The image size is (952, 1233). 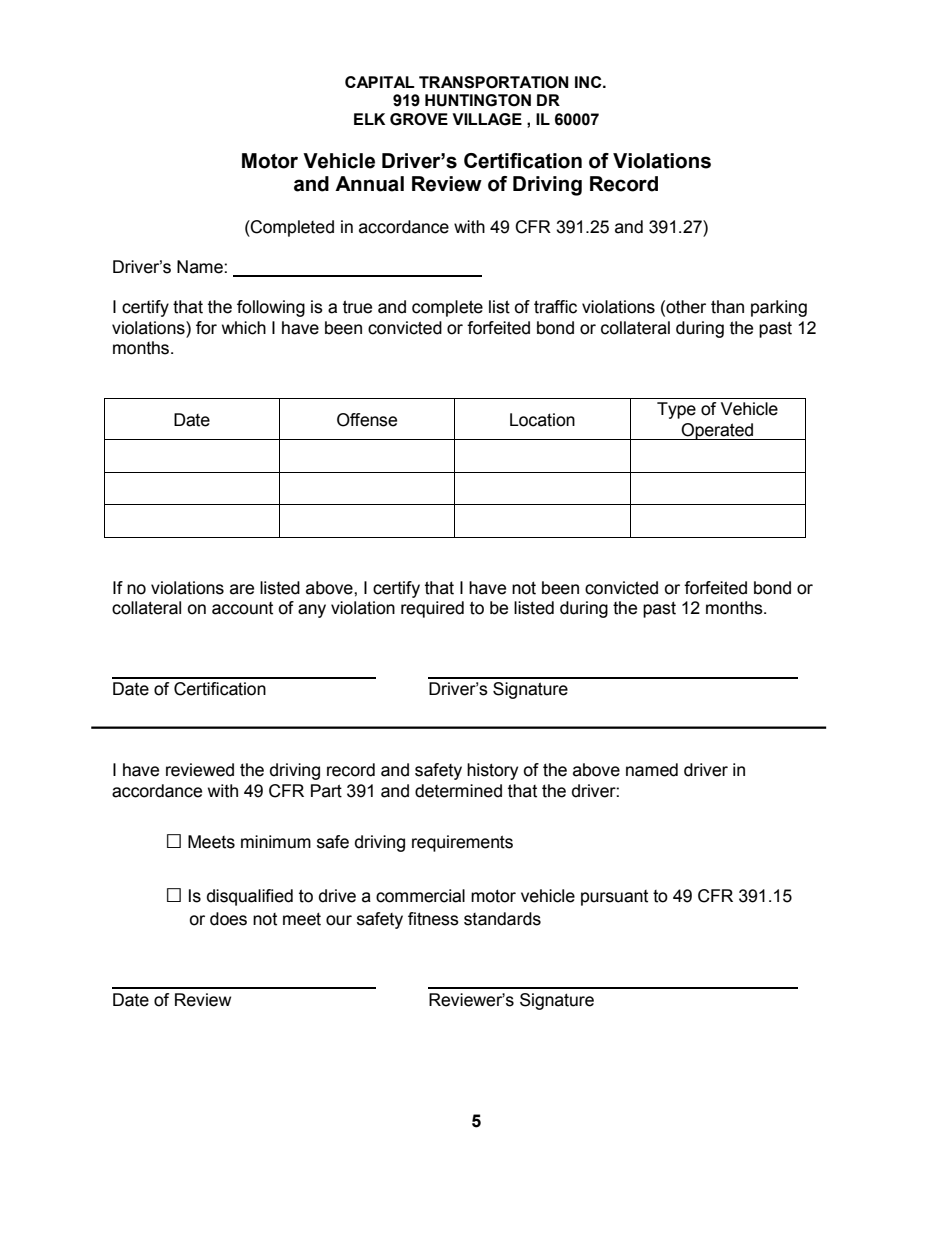 What do you see at coordinates (502, 919) in the screenshot?
I see `standards` at bounding box center [502, 919].
